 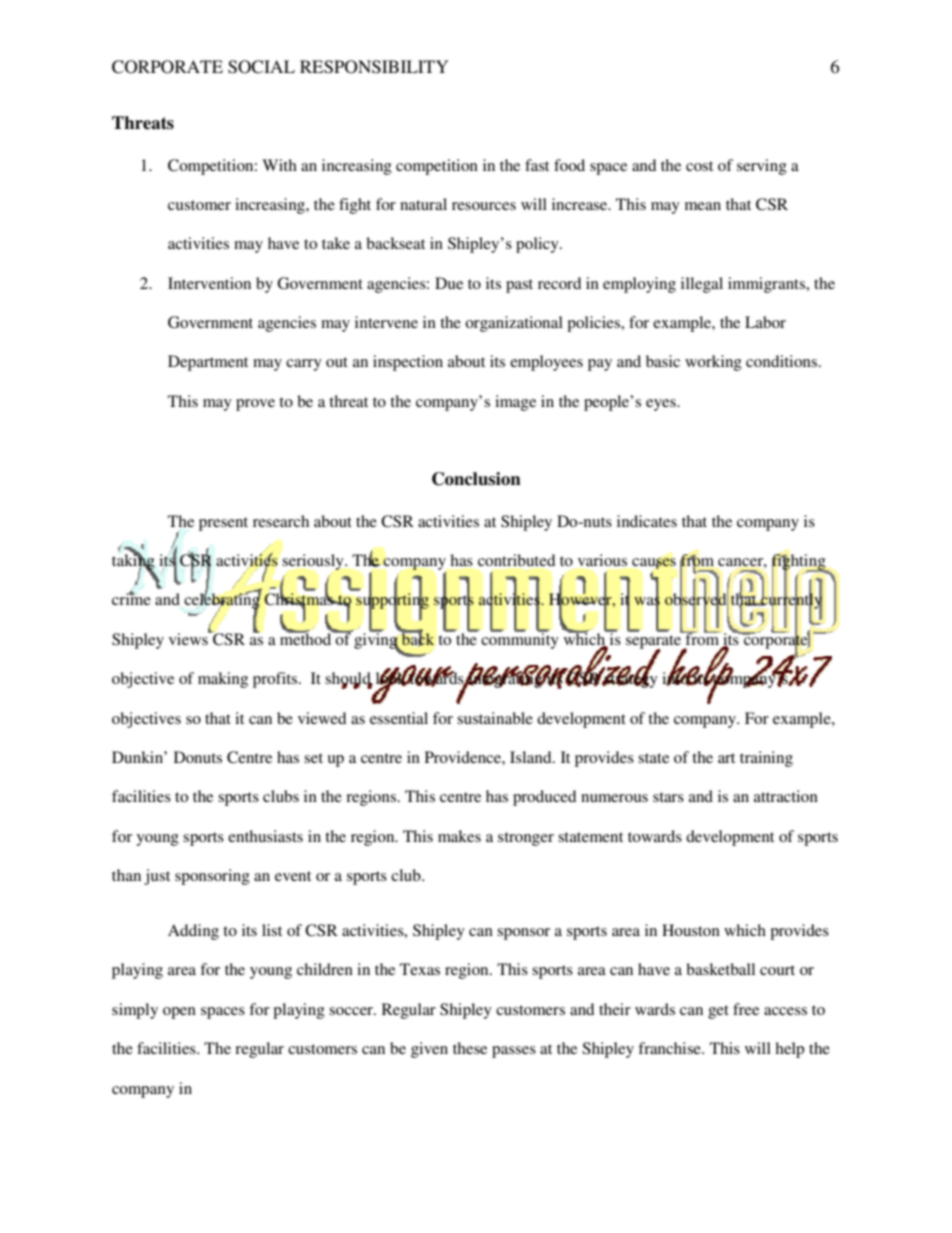 What do you see at coordinates (464, 757) in the screenshot?
I see `Providence` at bounding box center [464, 757].
